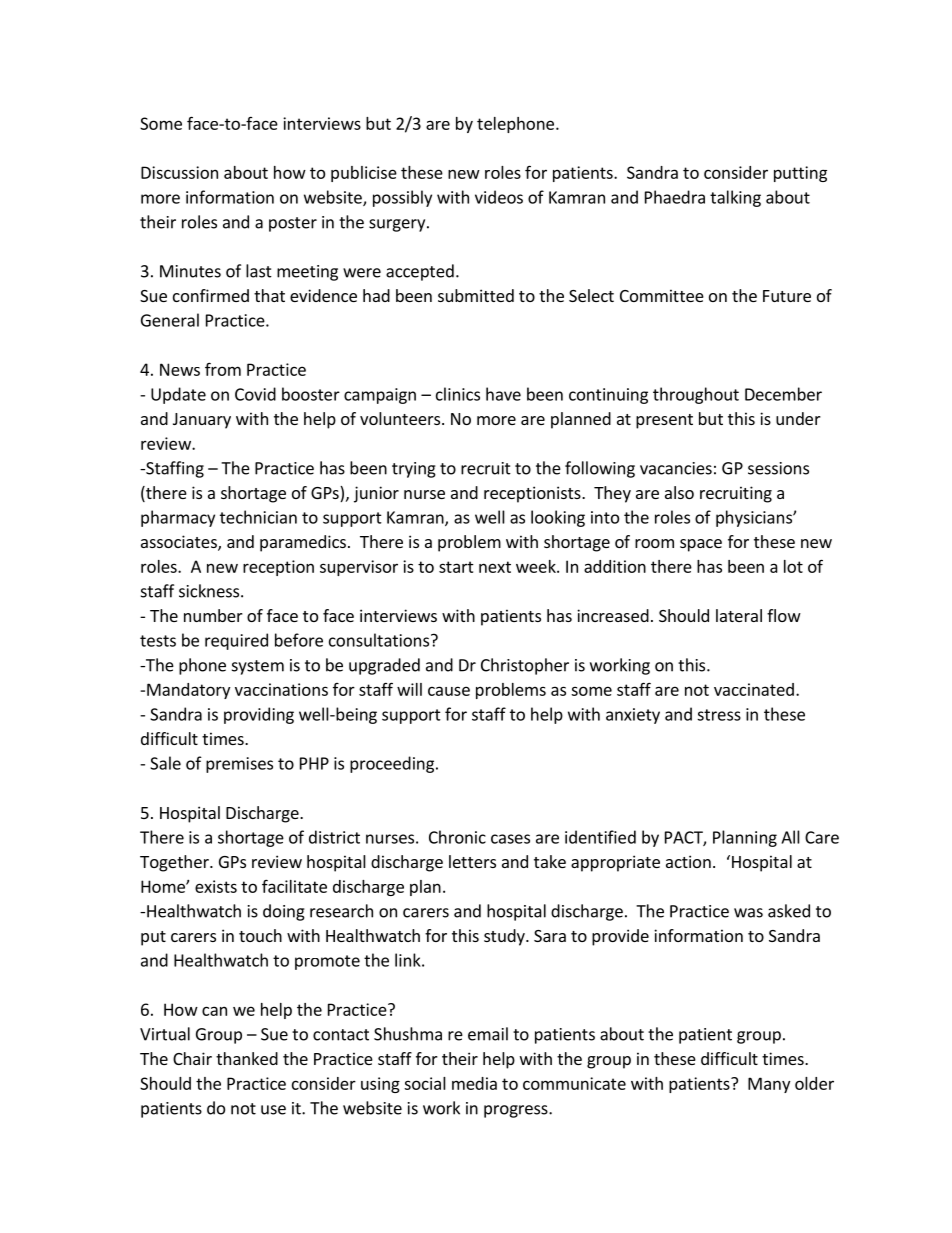 Image resolution: width=952 pixels, height=1233 pixels. Describe the element at coordinates (474, 1083) in the screenshot. I see `media` at that location.
